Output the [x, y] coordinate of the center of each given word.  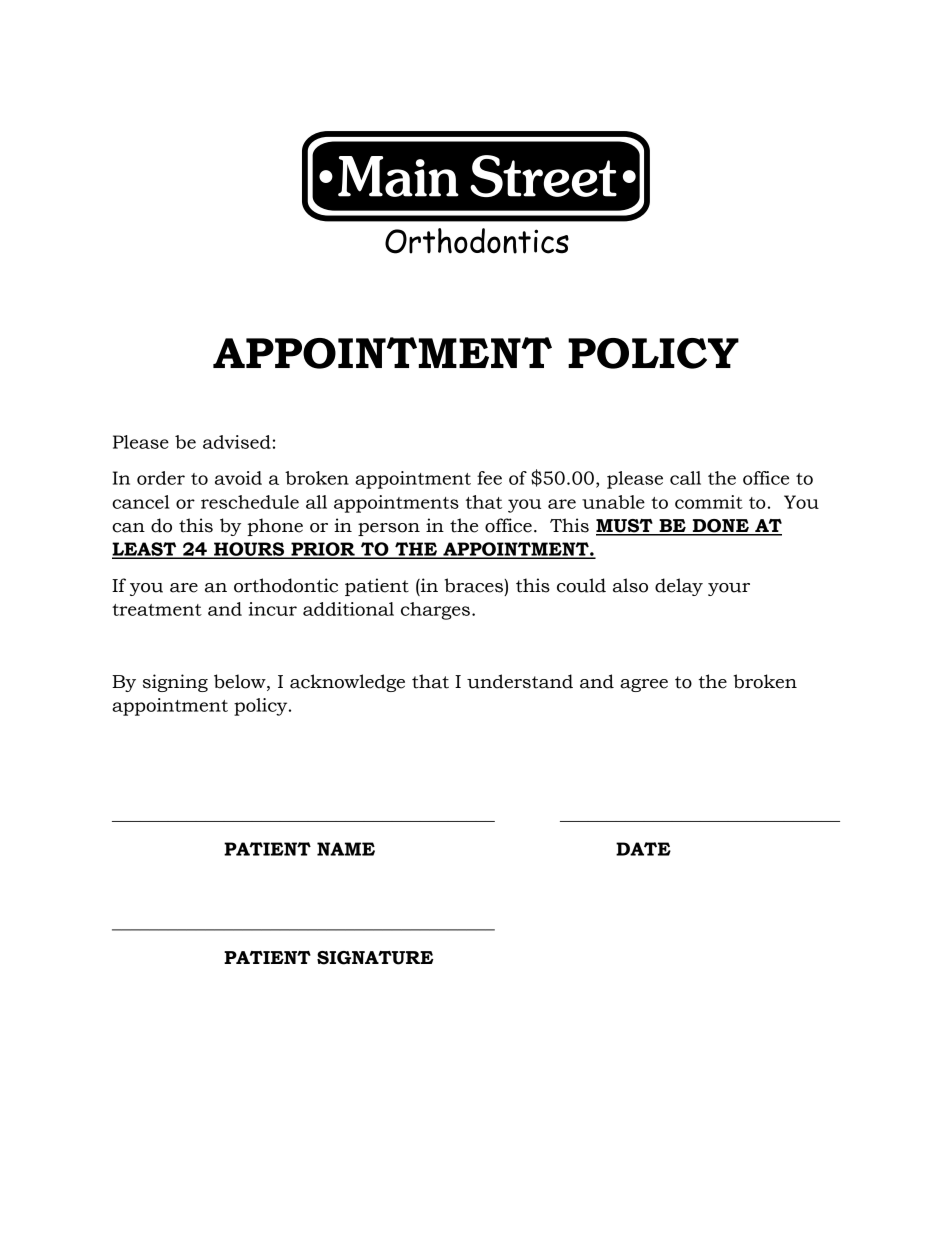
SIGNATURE [375, 958]
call [685, 478]
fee [489, 478]
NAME [346, 849]
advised [237, 442]
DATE [643, 849]
